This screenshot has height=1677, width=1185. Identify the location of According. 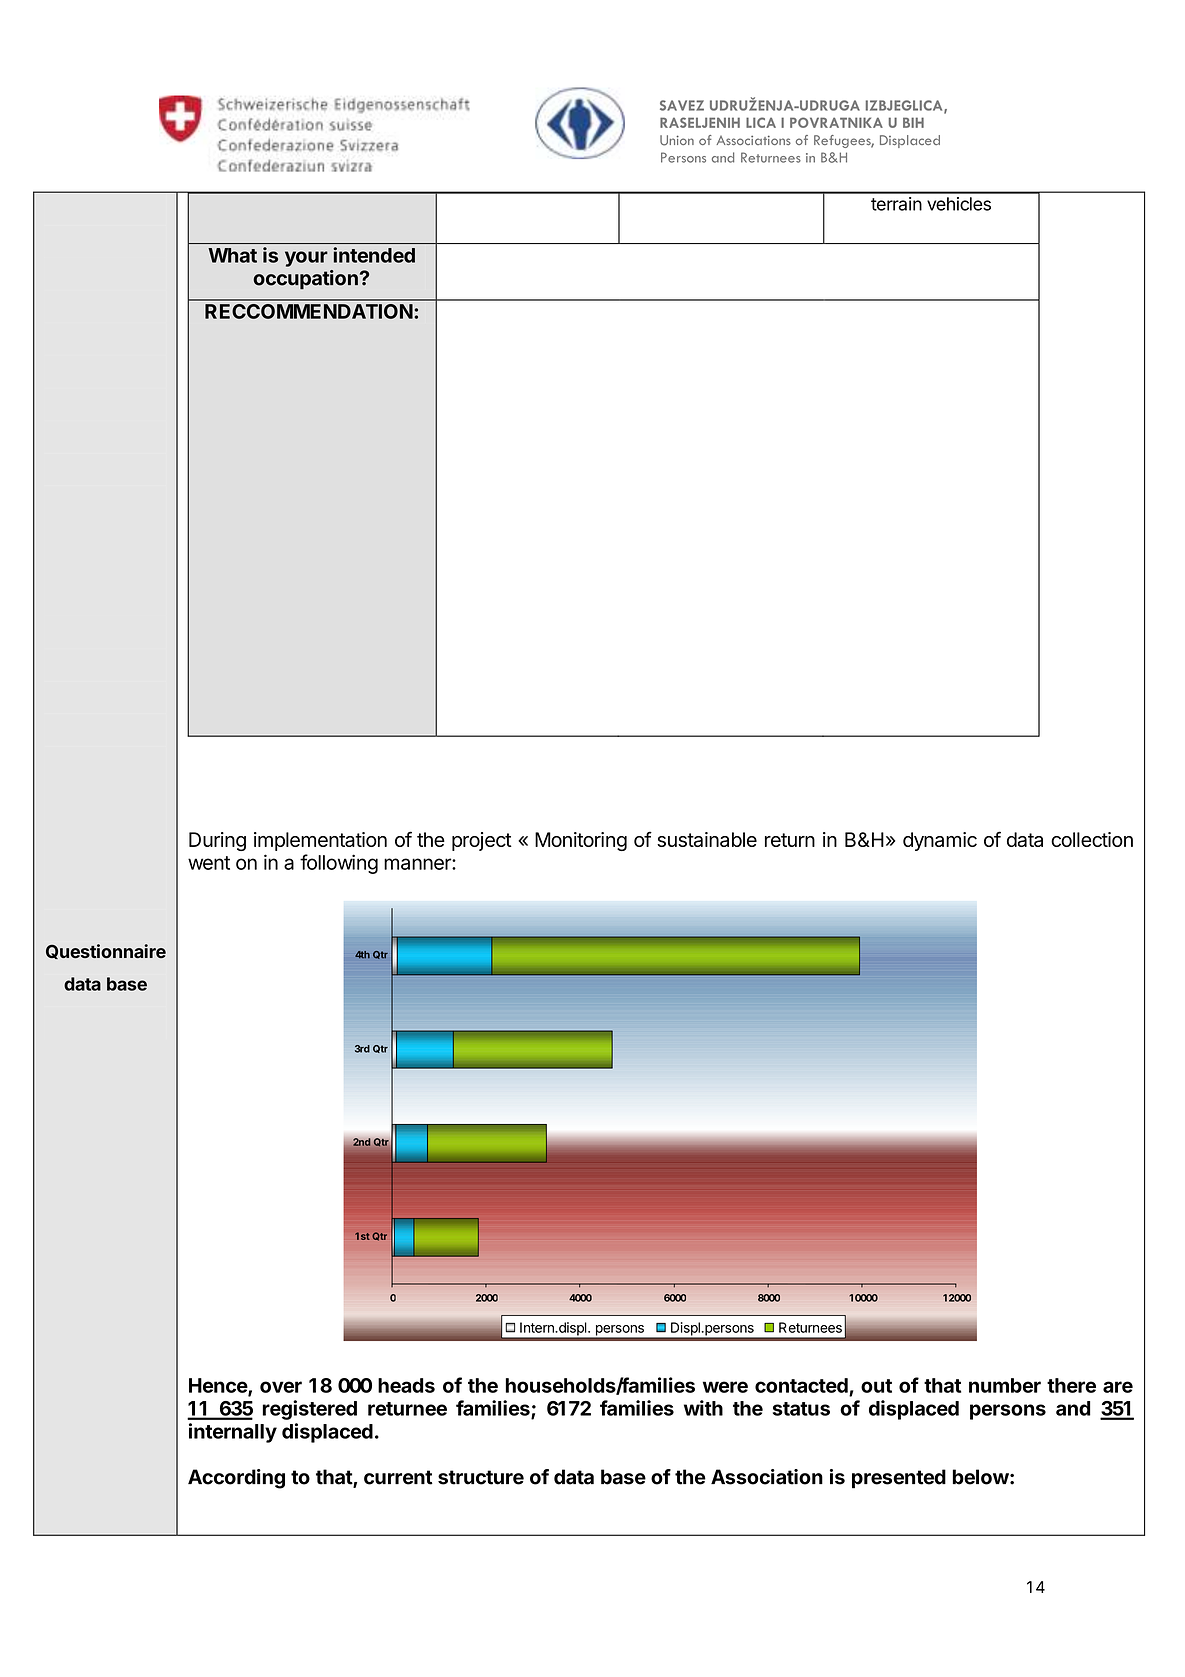
(236, 1479).
